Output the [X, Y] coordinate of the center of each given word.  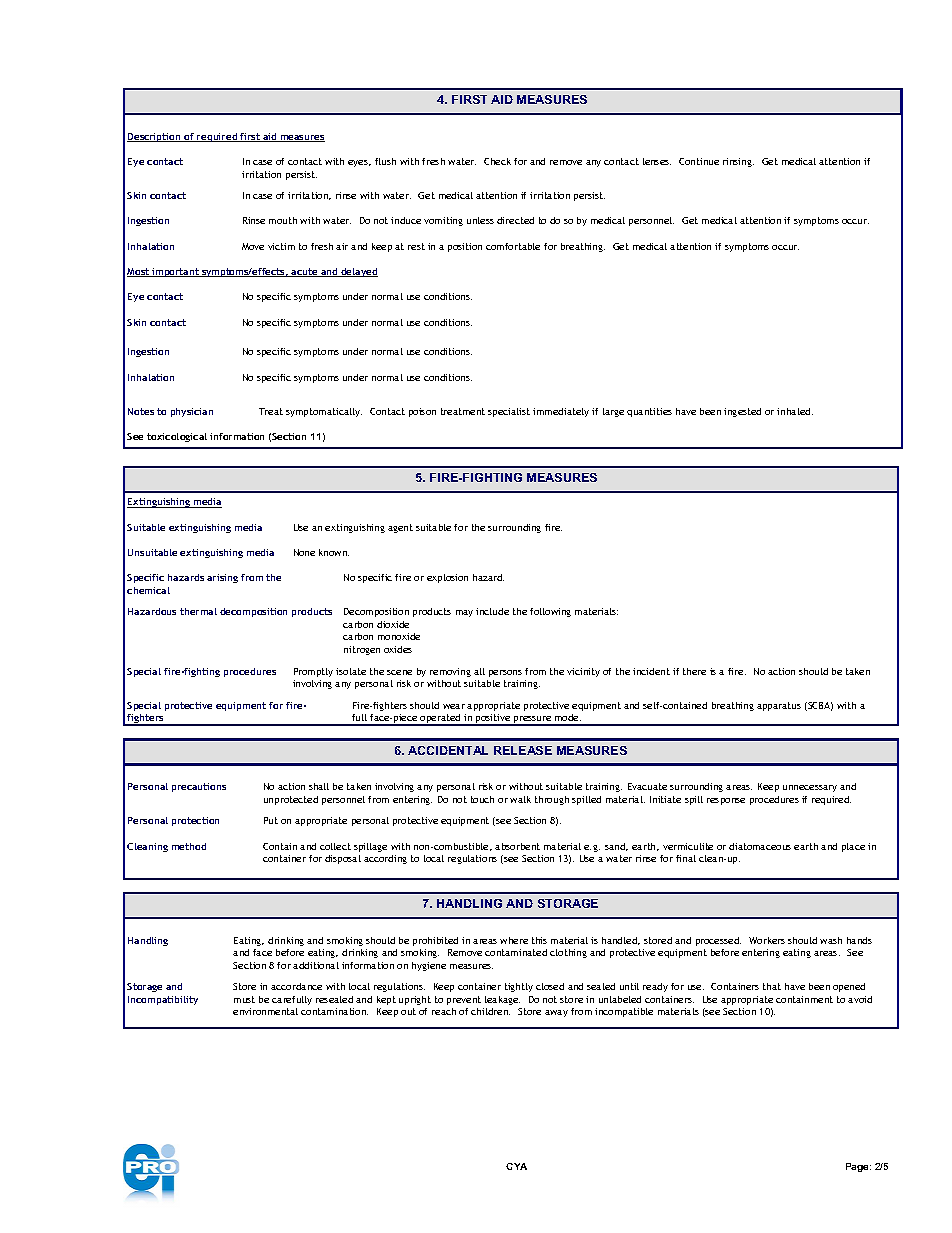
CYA [516, 1166]
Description [155, 137]
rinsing [738, 162]
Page [858, 1167]
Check [497, 161]
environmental [265, 1011]
